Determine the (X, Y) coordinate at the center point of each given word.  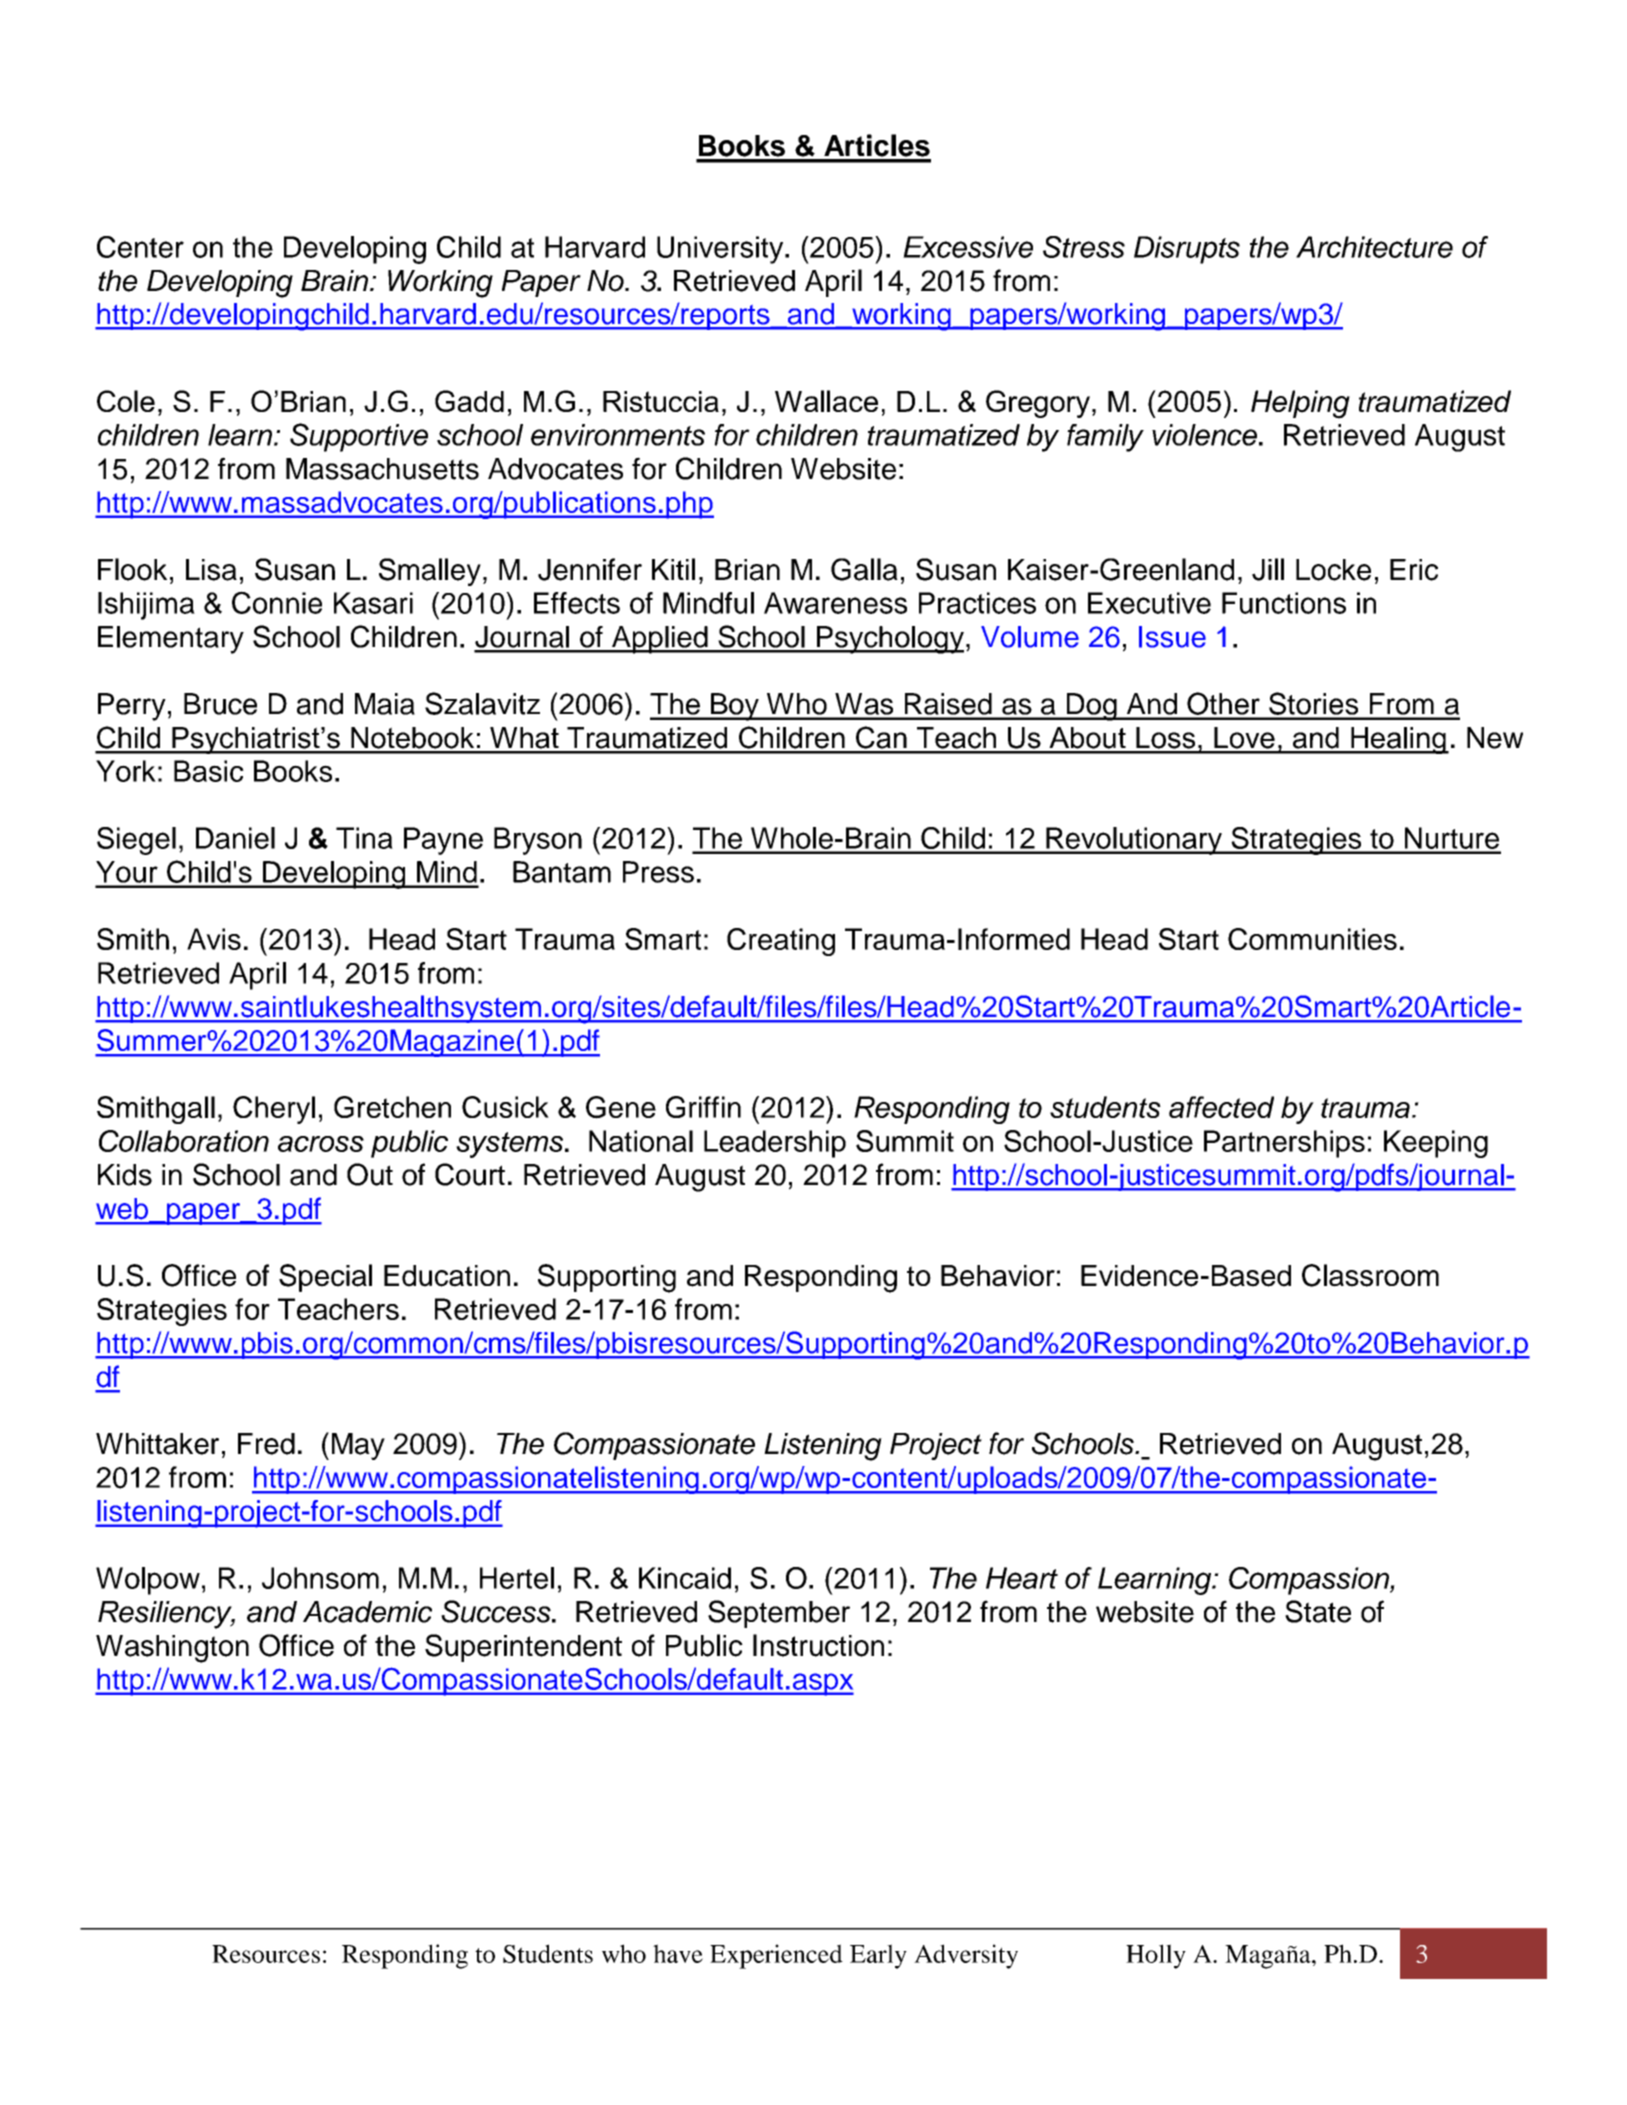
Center (140, 247)
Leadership (775, 1144)
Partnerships (1284, 1144)
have (678, 1953)
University (721, 250)
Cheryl (274, 1110)
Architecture (1374, 247)
